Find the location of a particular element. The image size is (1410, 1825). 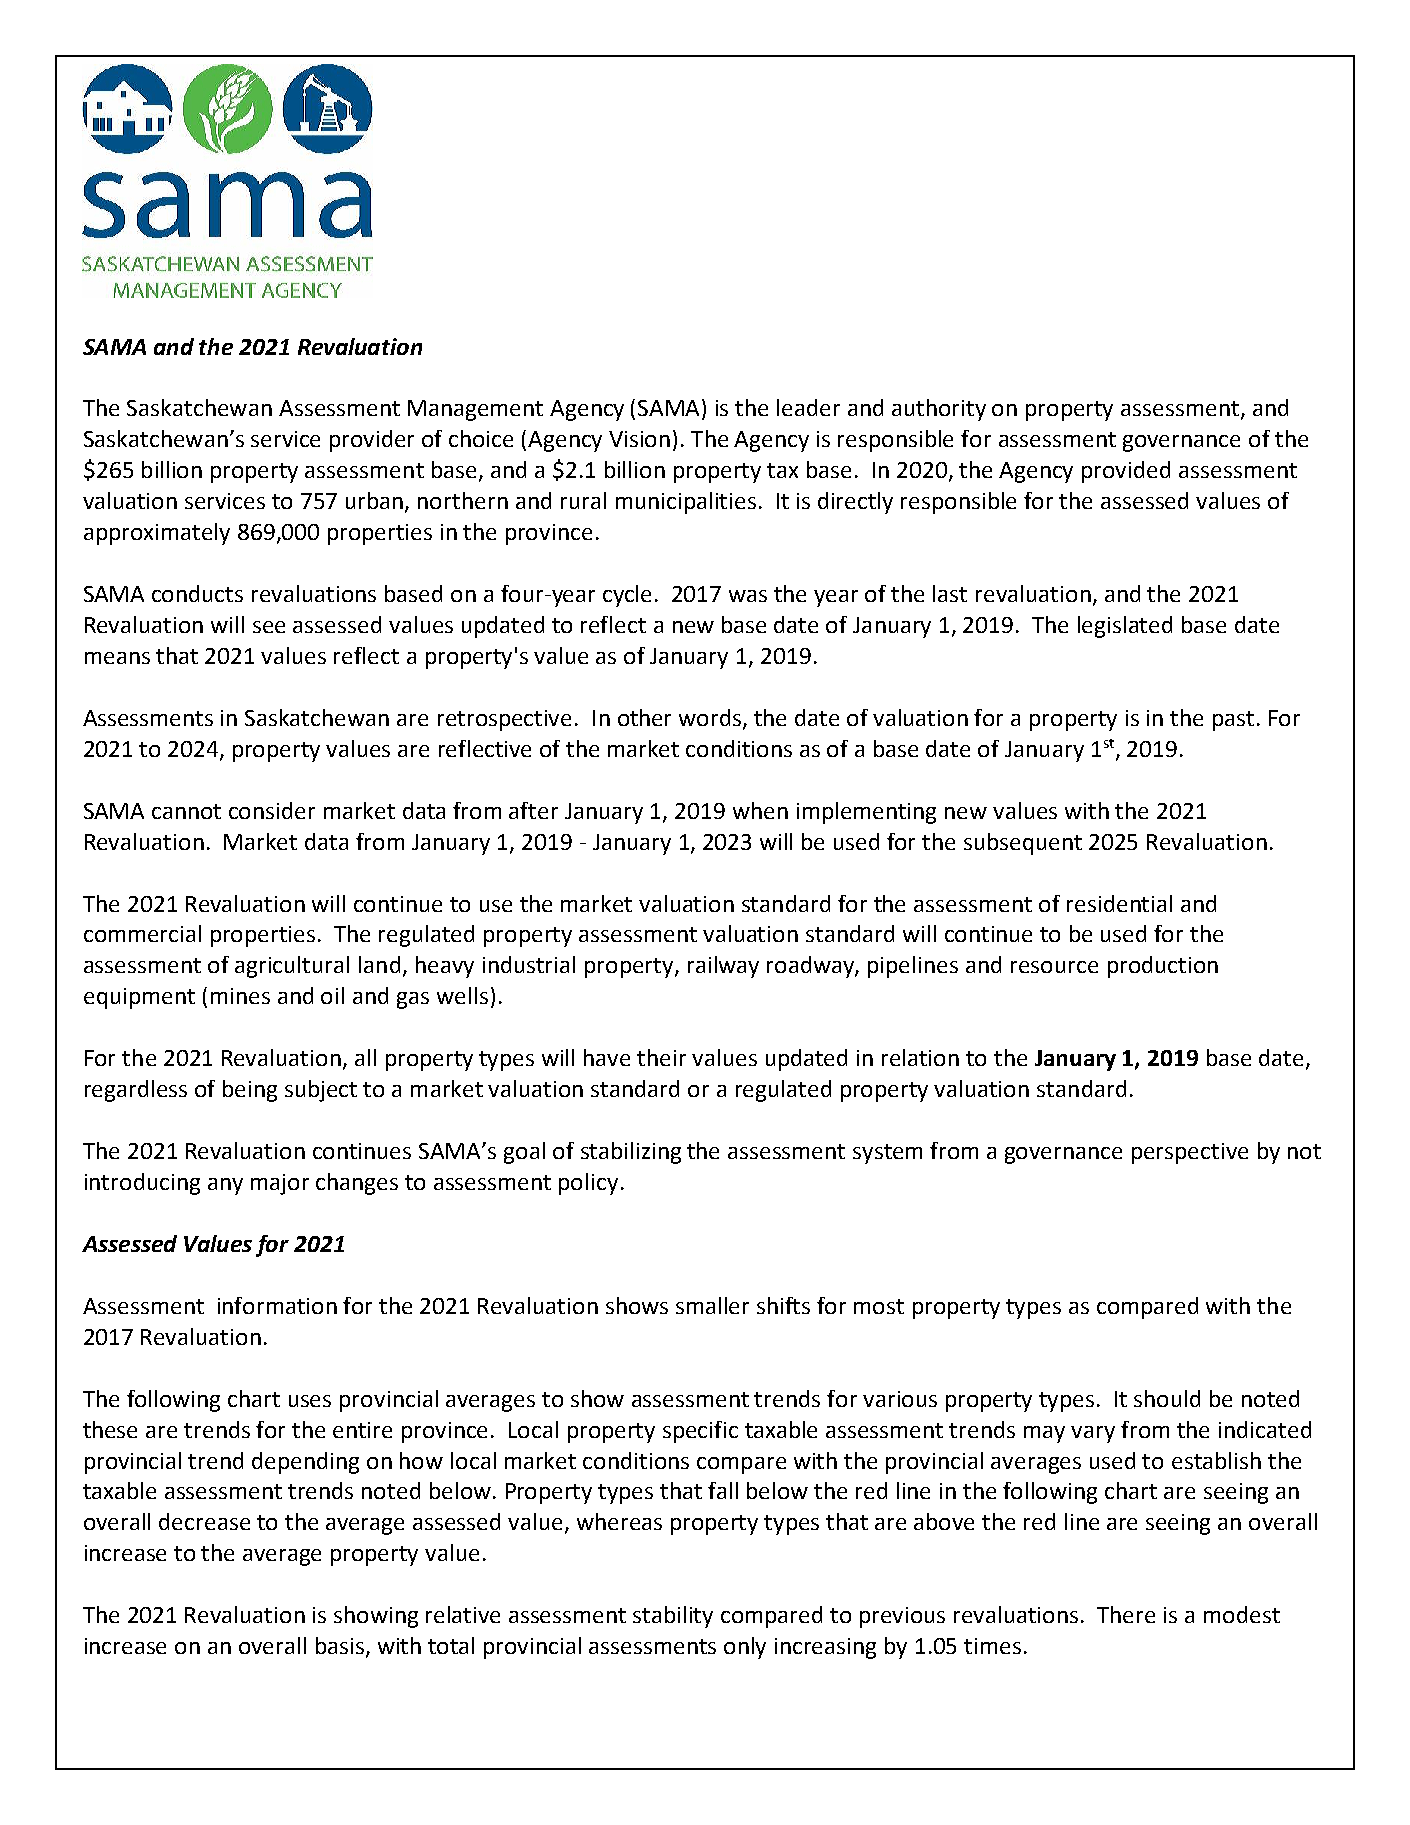

provider is located at coordinates (372, 441).
